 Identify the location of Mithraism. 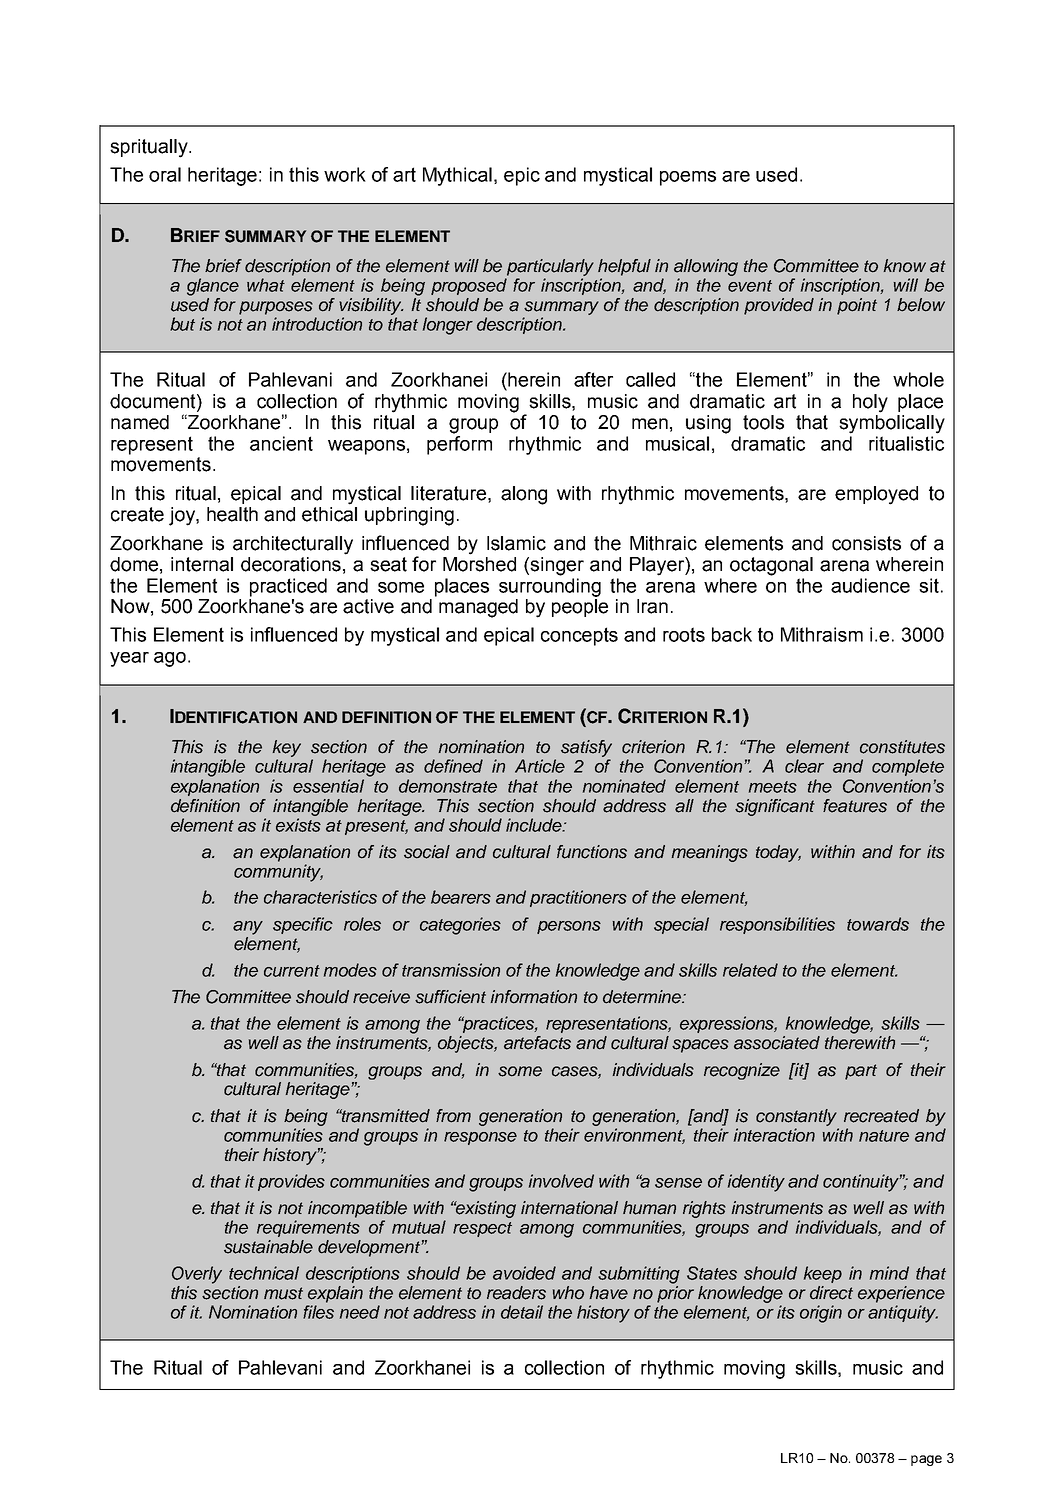
(822, 634).
